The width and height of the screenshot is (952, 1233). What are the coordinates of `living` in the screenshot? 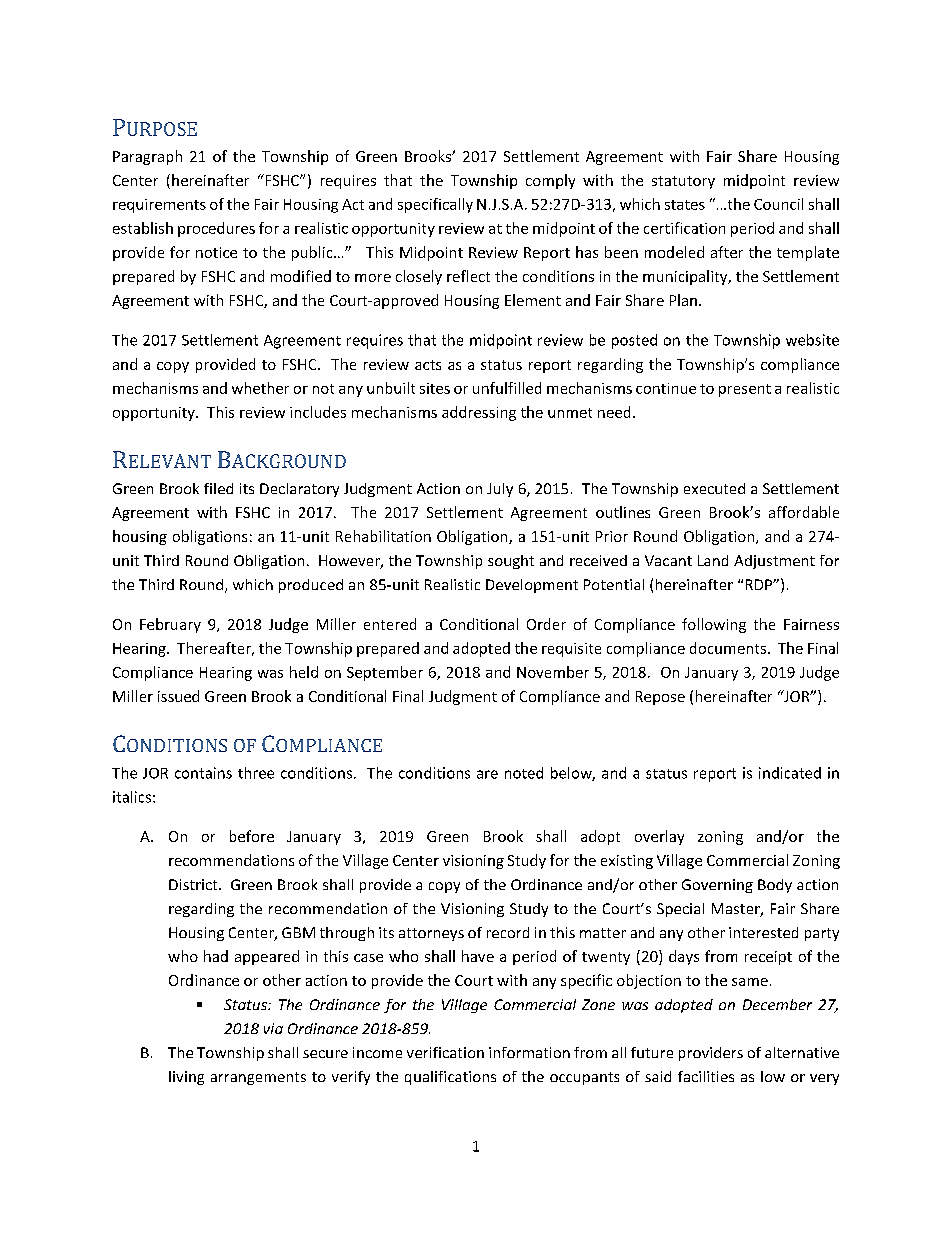 It's located at (186, 1078).
